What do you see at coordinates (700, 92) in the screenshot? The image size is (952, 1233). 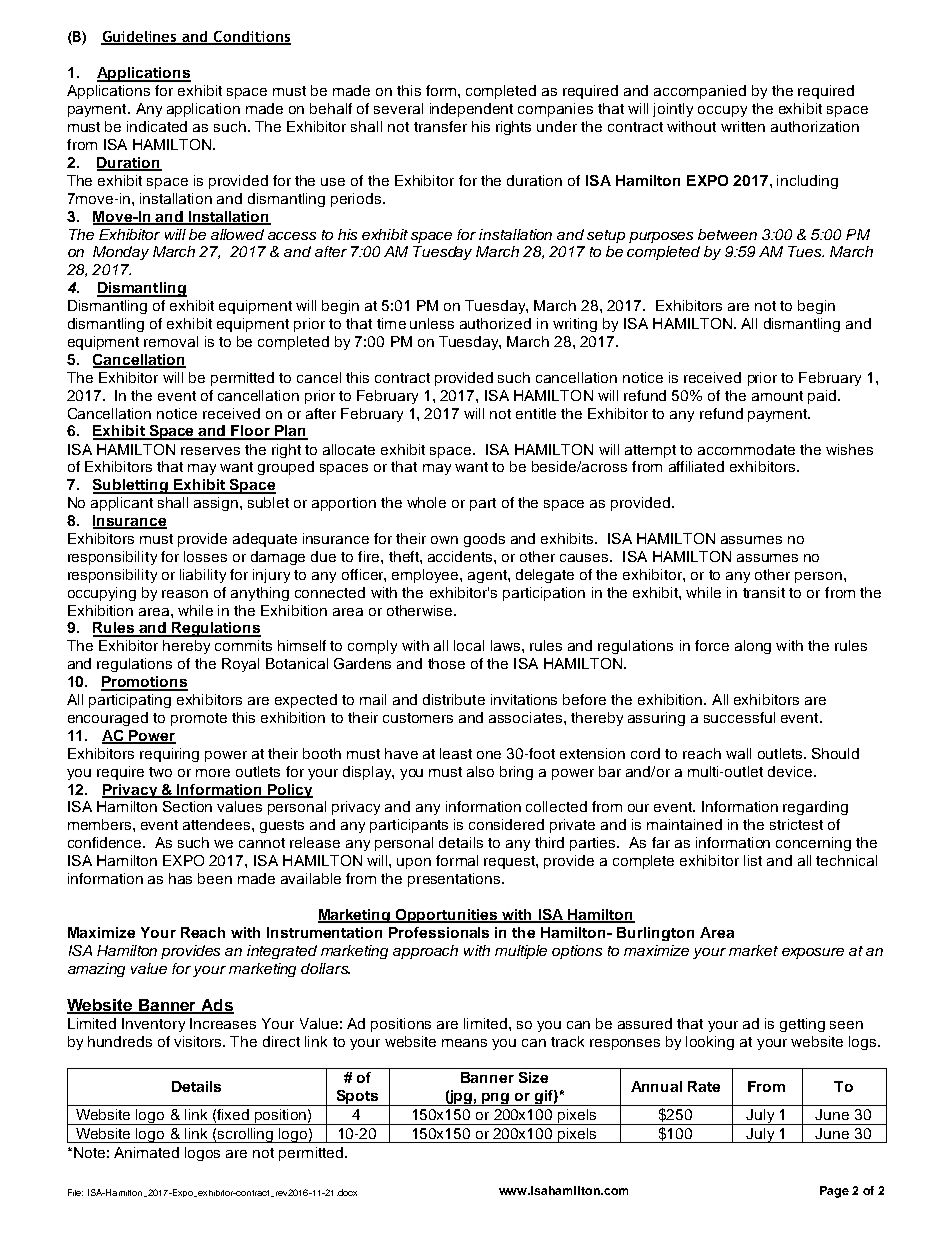 I see `accompanied` at bounding box center [700, 92].
